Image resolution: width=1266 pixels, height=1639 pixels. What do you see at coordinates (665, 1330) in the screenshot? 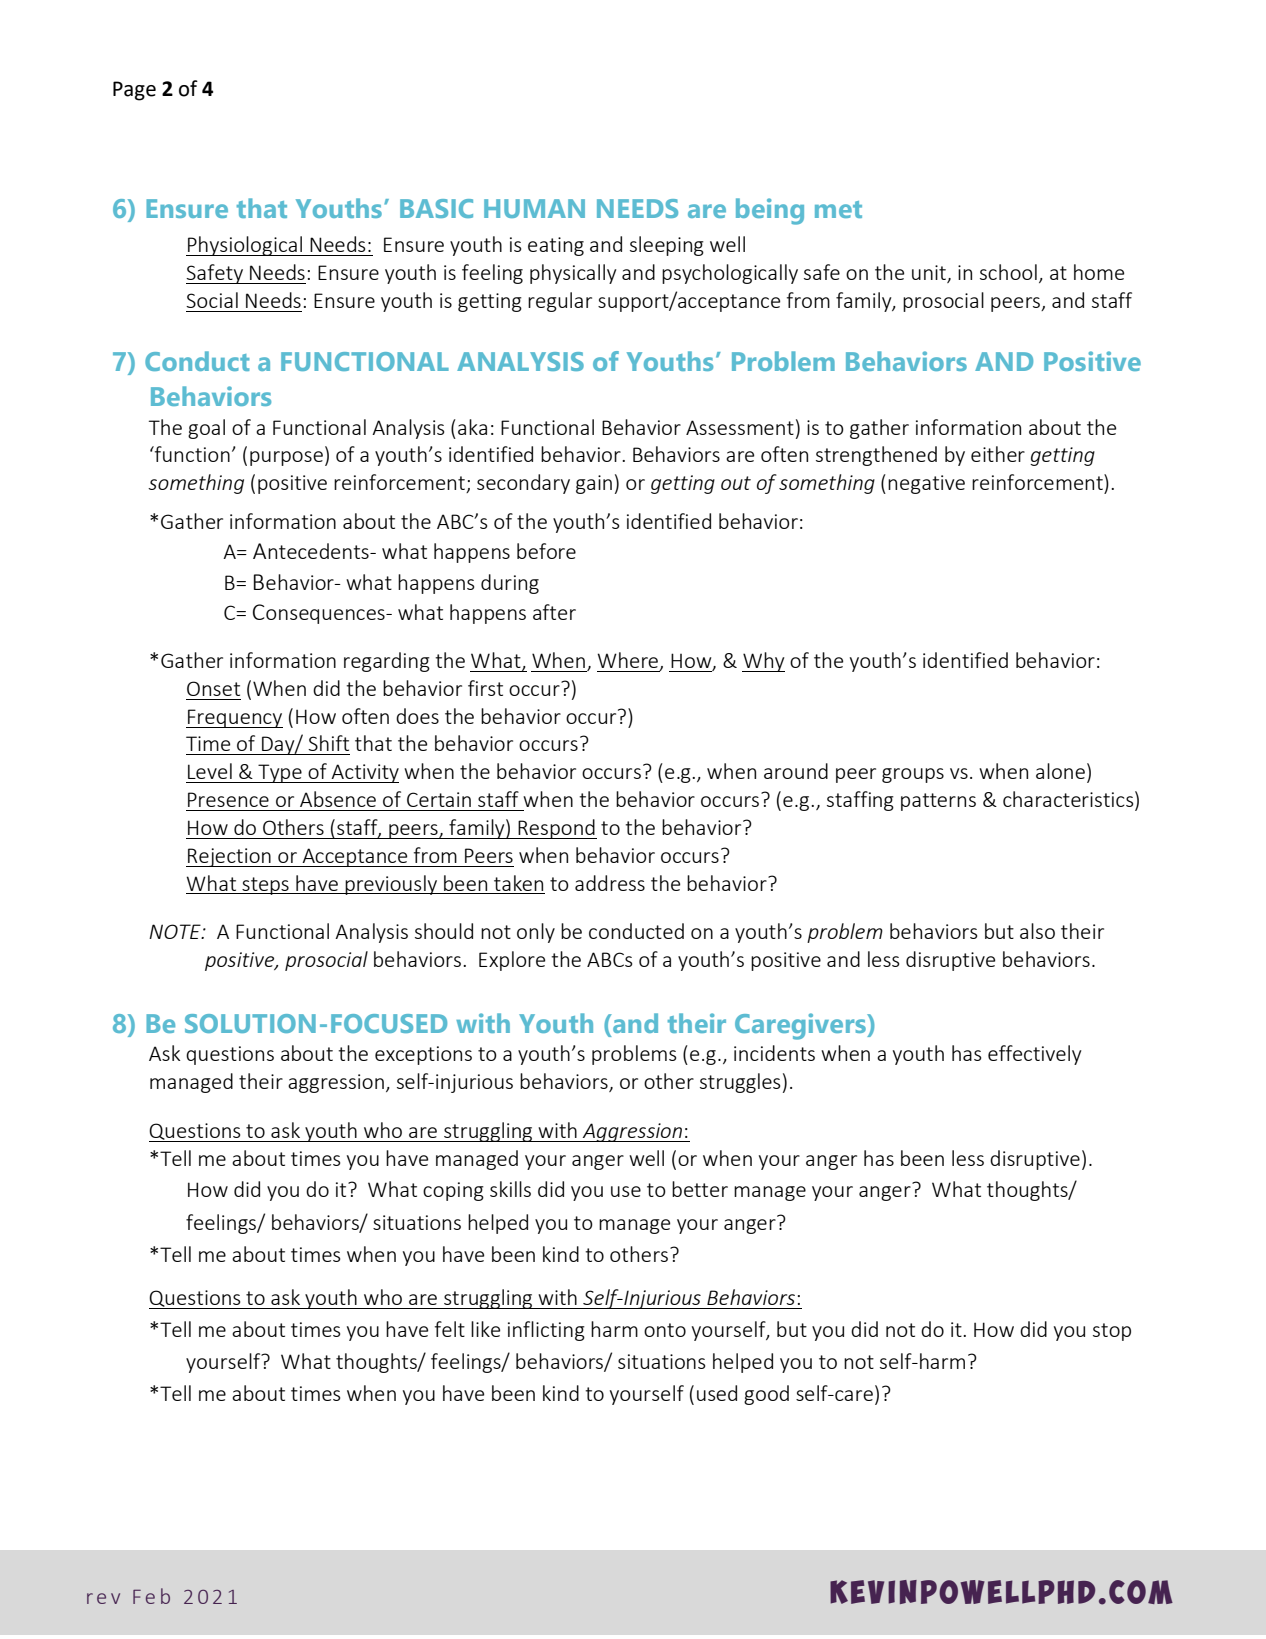
I see `onto` at bounding box center [665, 1330].
